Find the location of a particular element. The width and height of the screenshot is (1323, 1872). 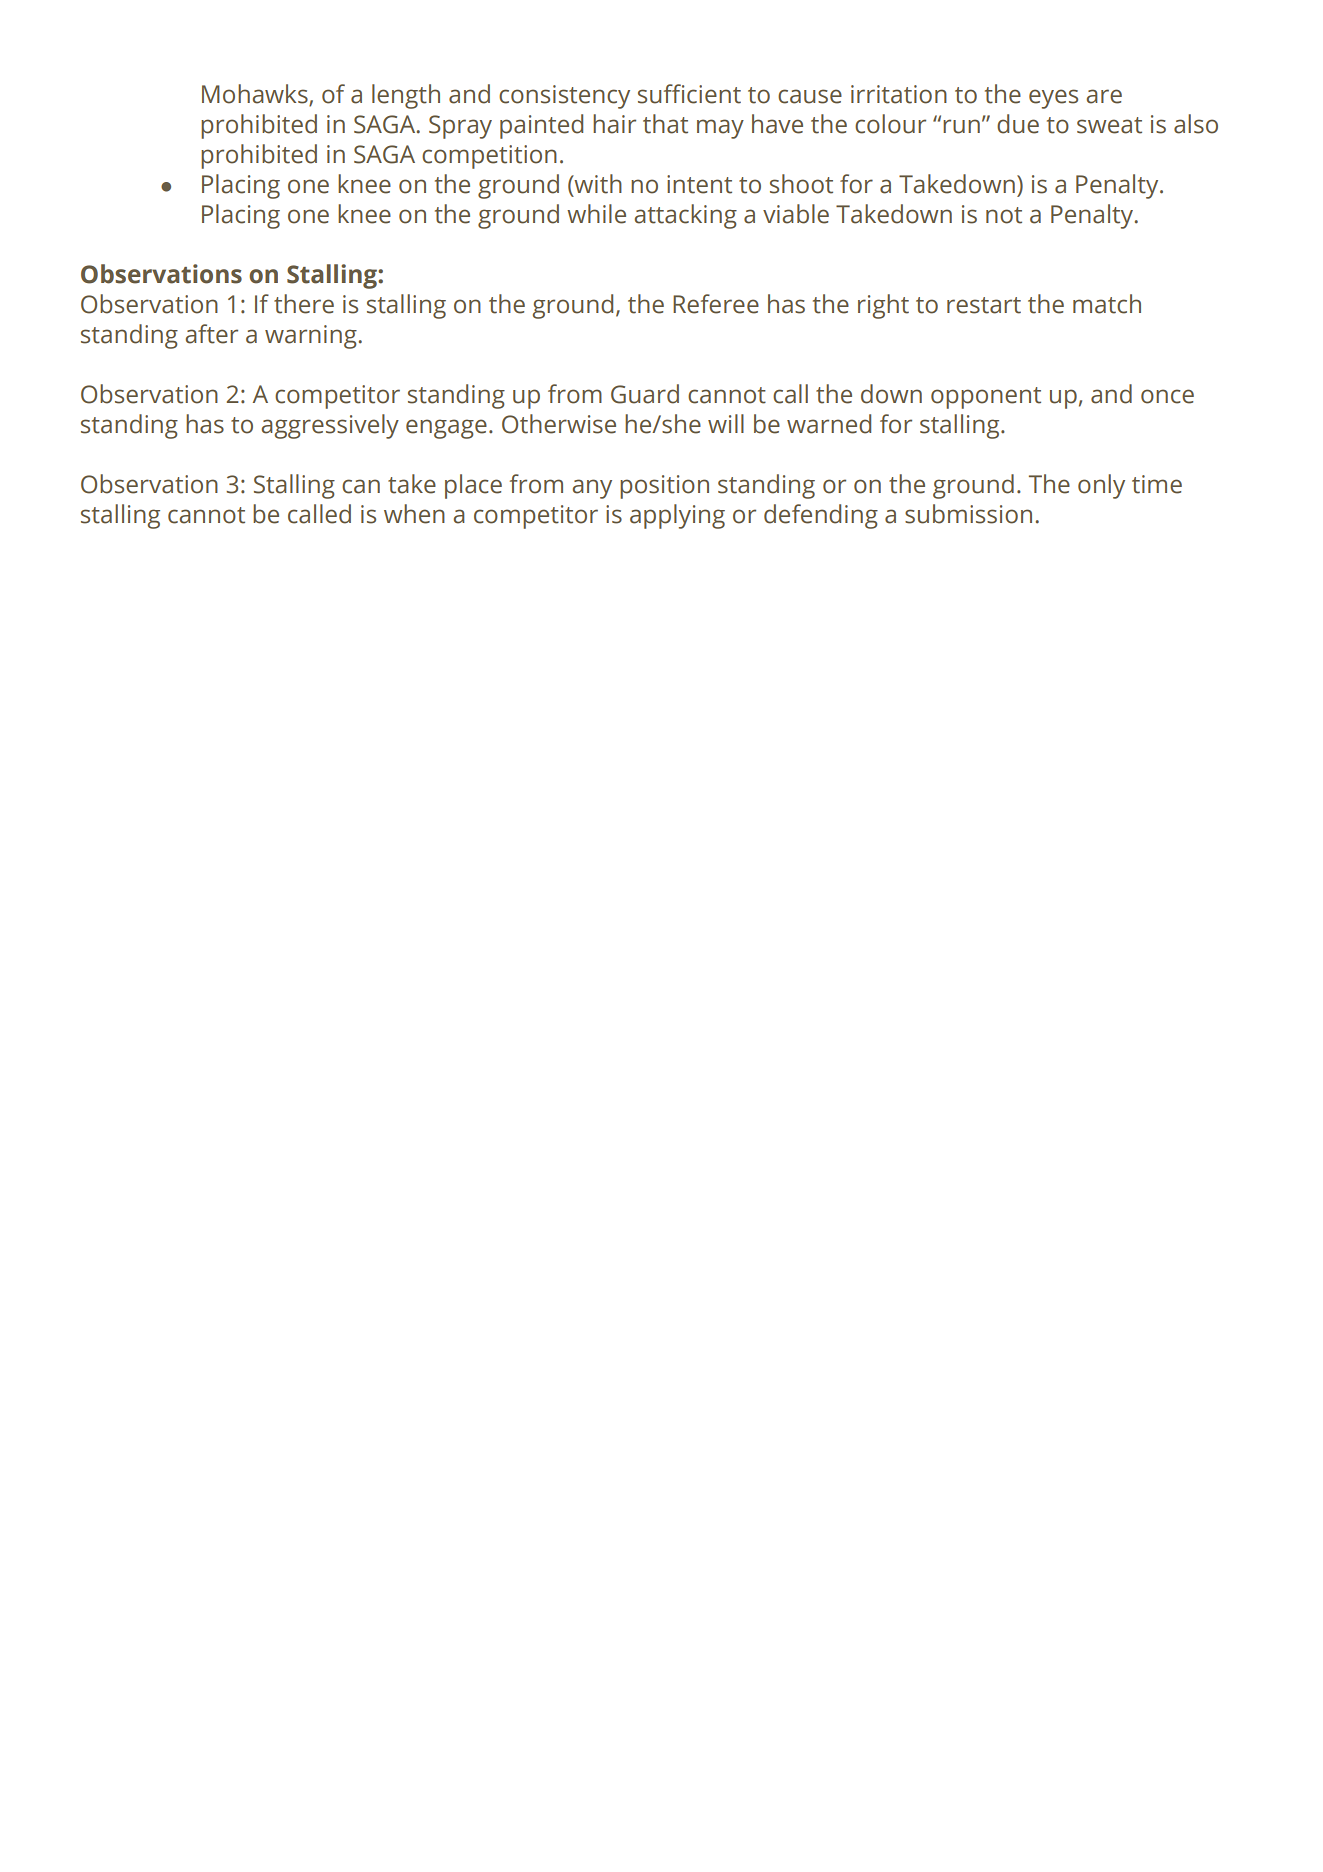

eyes is located at coordinates (1053, 99).
